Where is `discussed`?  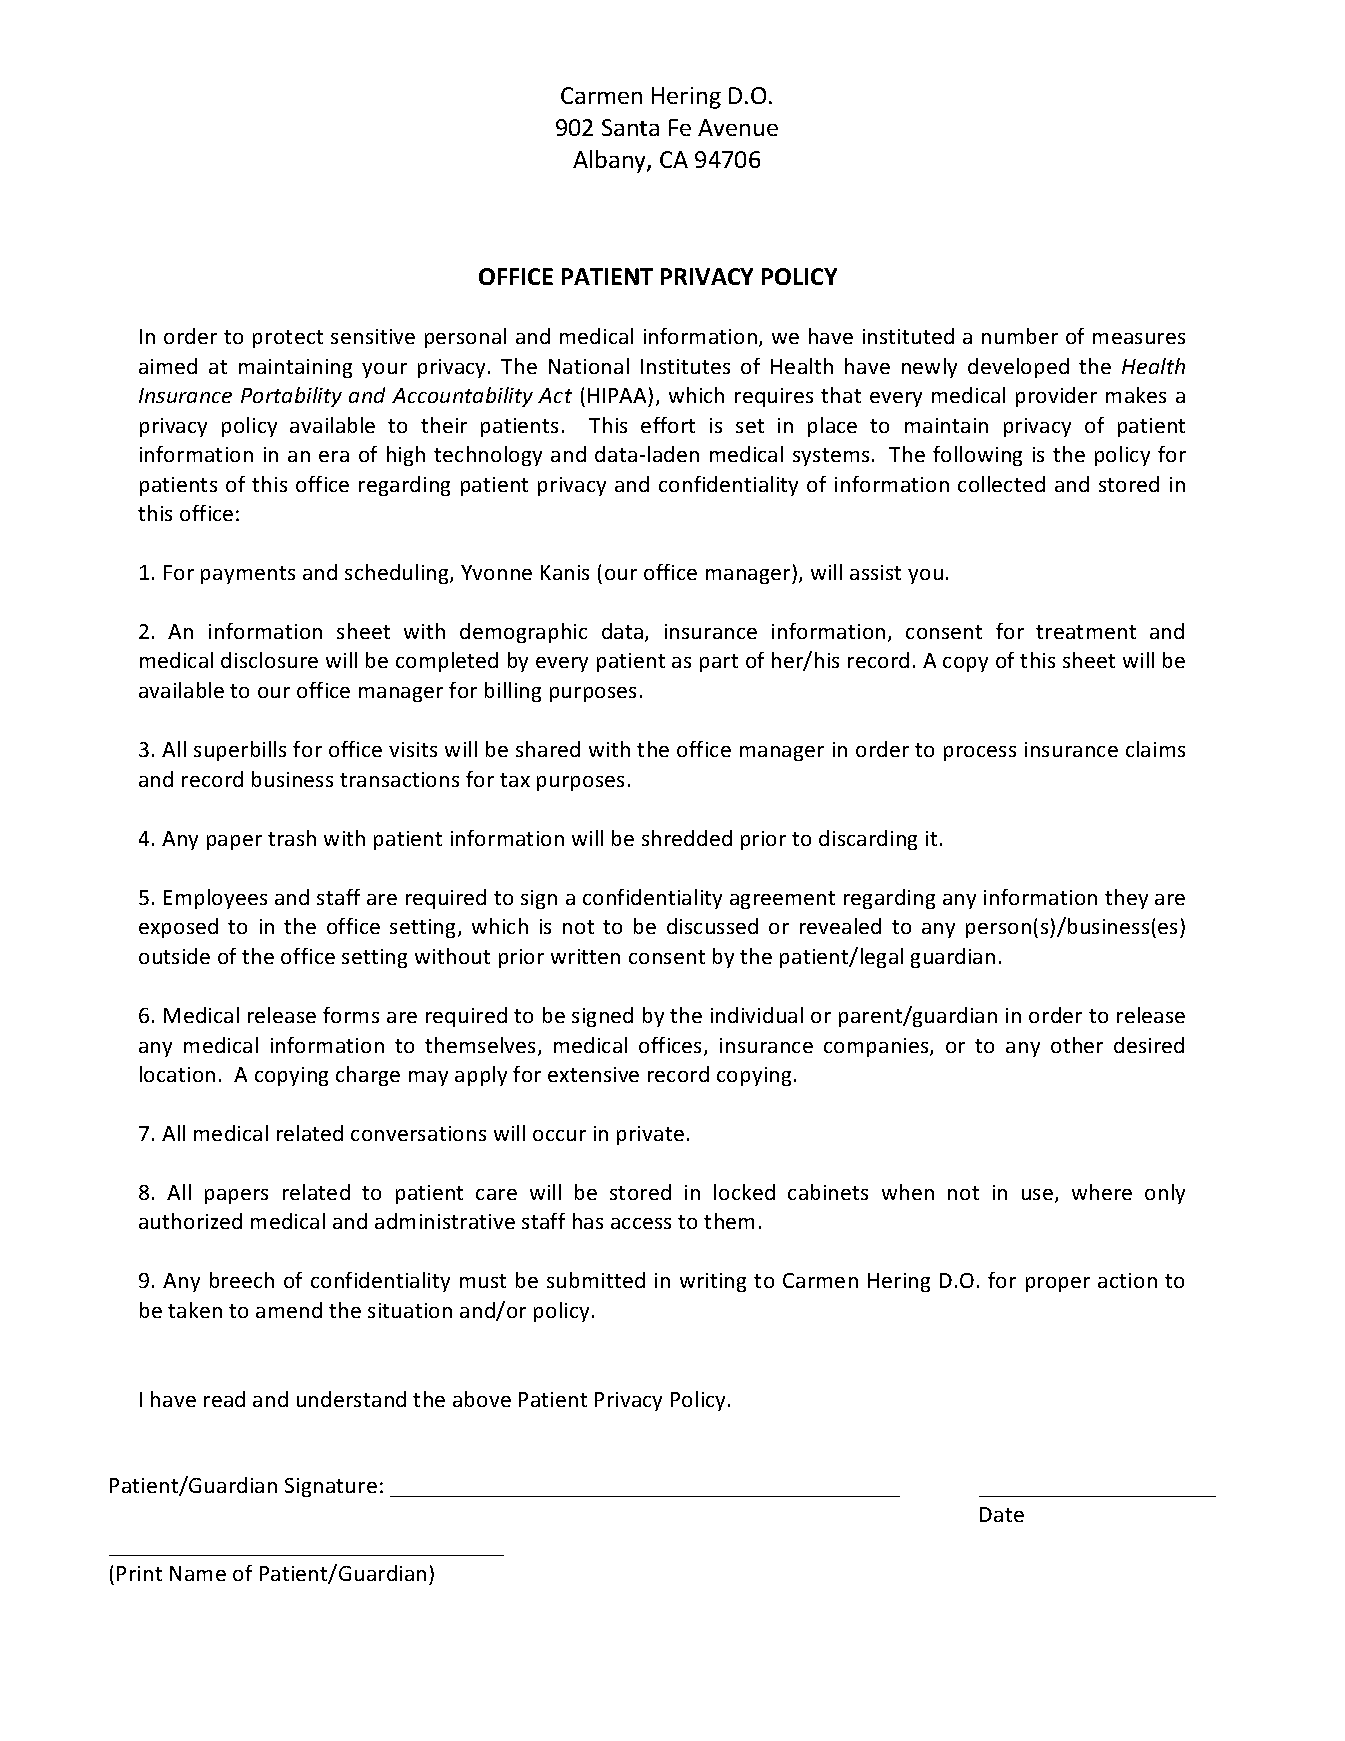 discussed is located at coordinates (712, 926).
